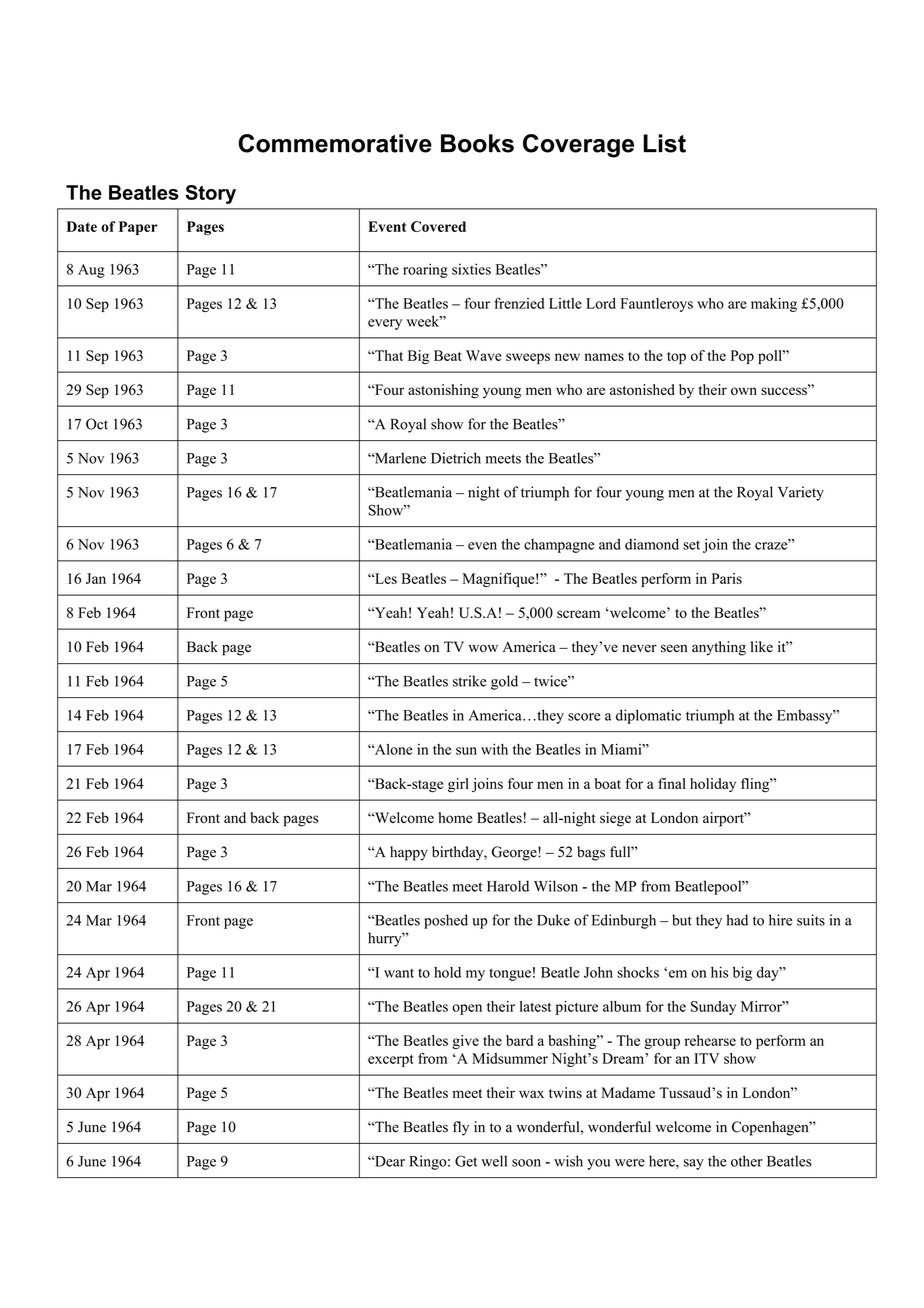 The image size is (924, 1308). Describe the element at coordinates (477, 143) in the screenshot. I see `Books` at that location.
